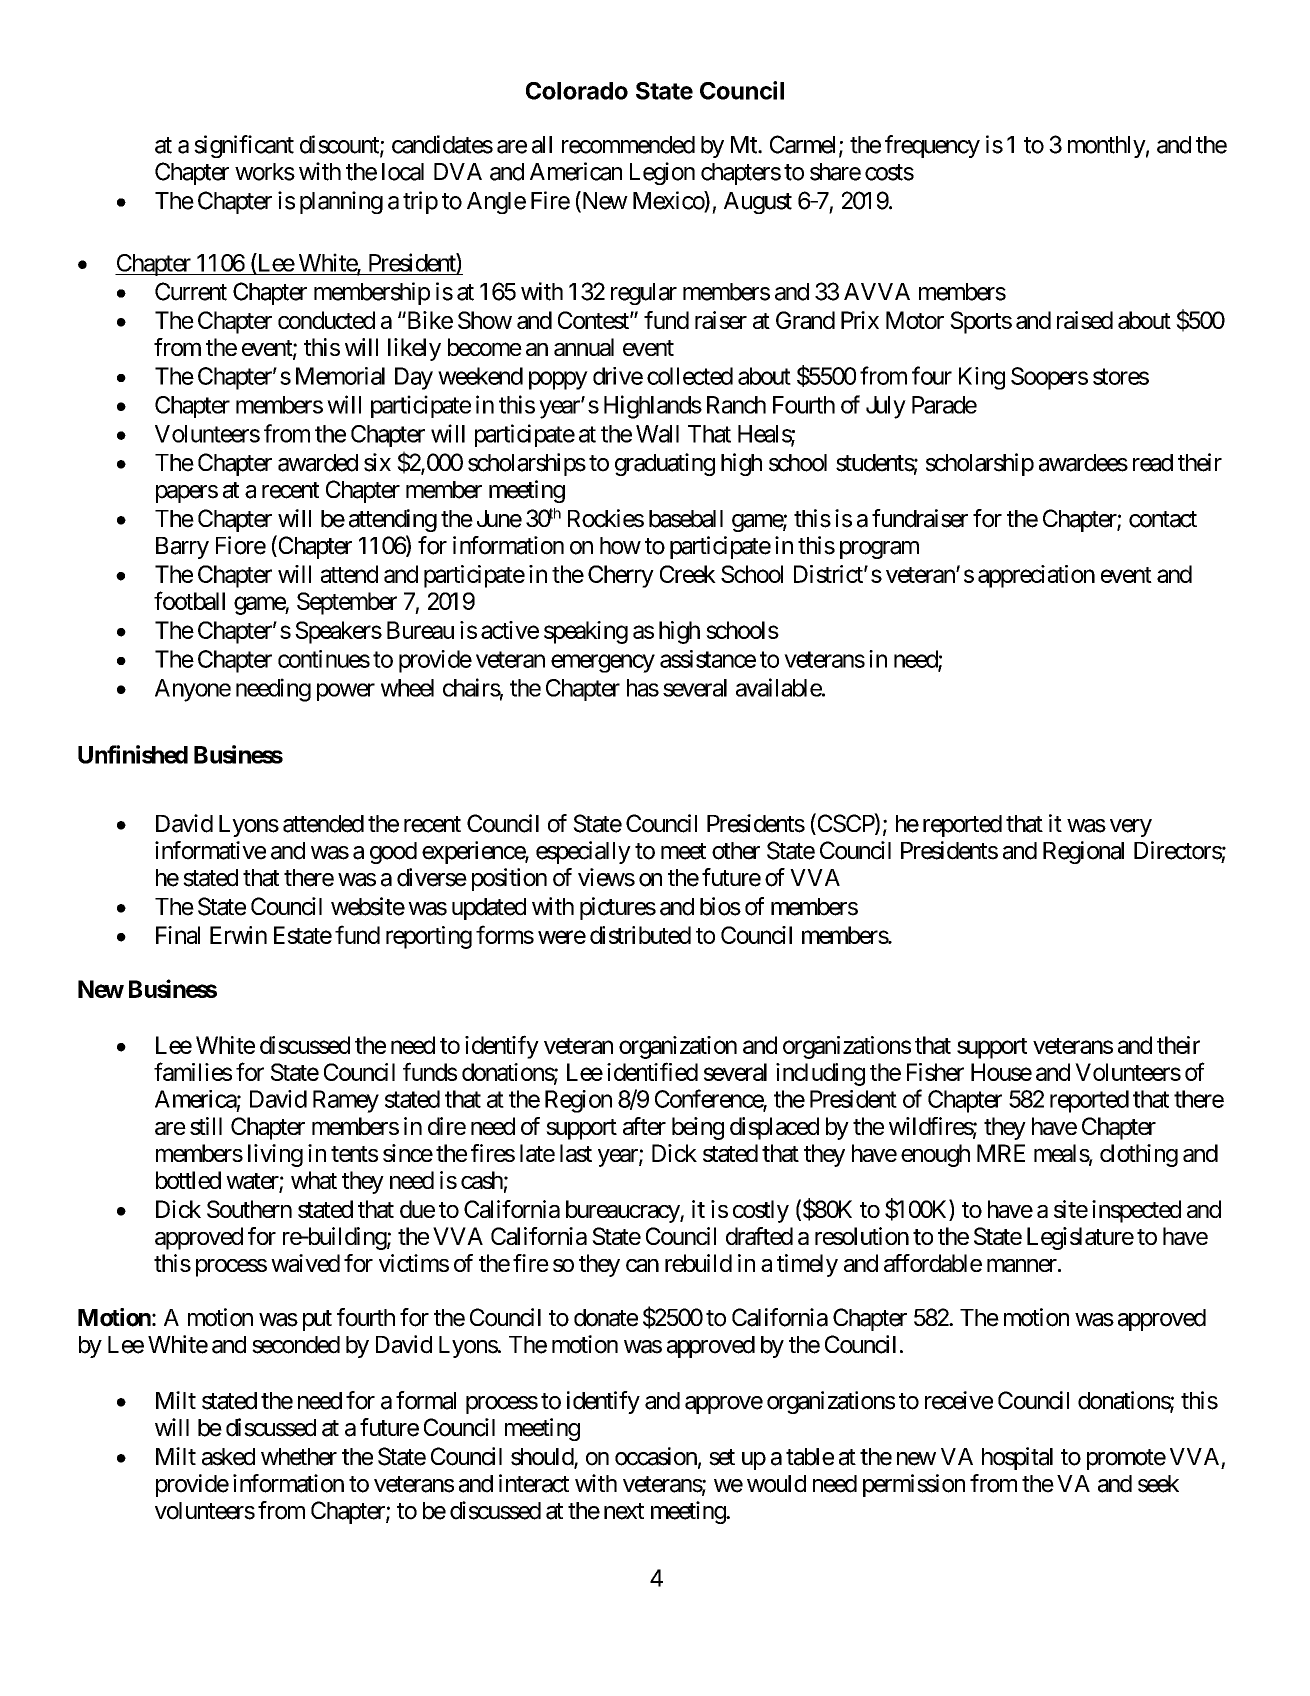  What do you see at coordinates (1107, 147) in the document?
I see `monthly` at bounding box center [1107, 147].
